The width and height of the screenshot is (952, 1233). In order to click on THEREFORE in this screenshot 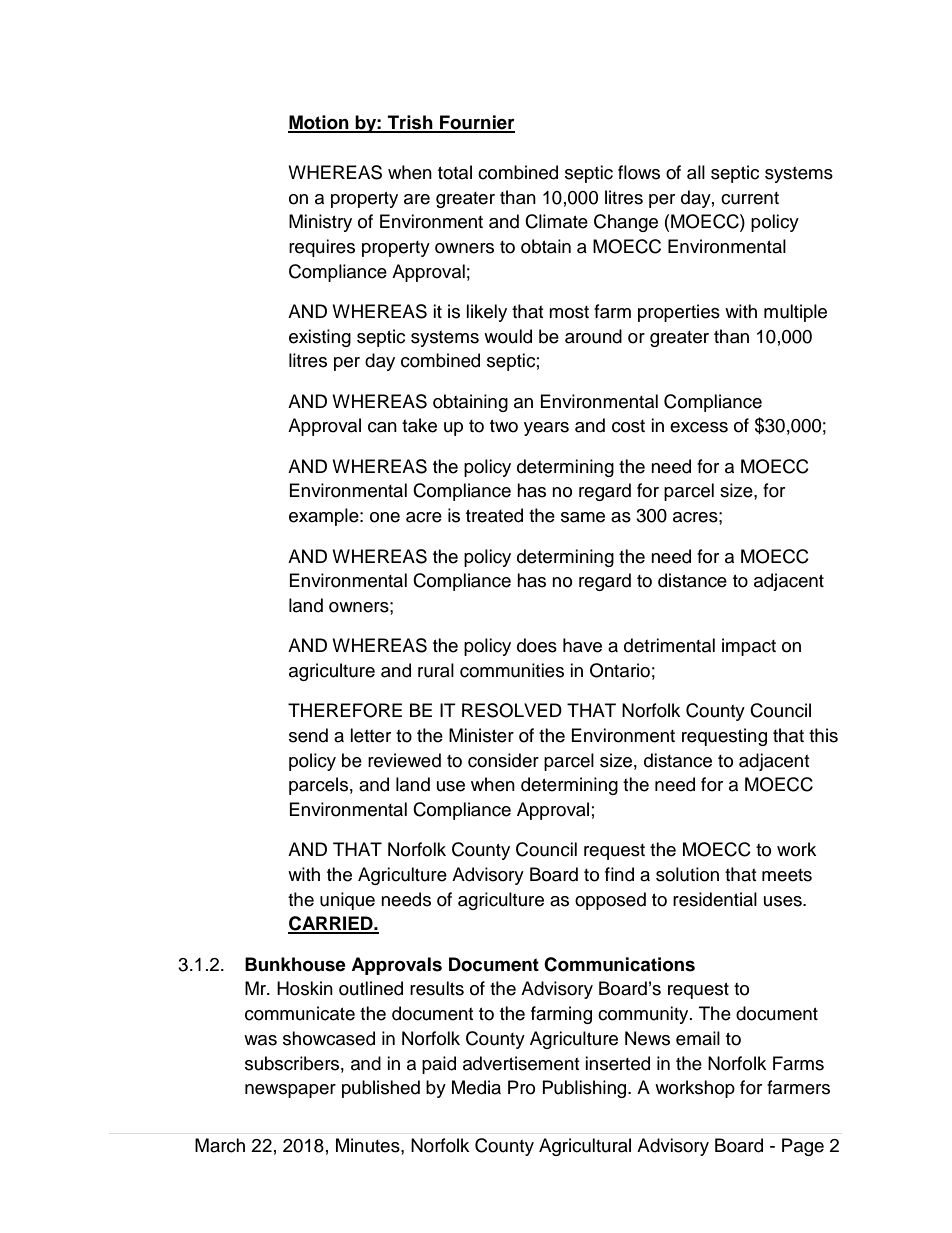, I will do `click(345, 710)`.
